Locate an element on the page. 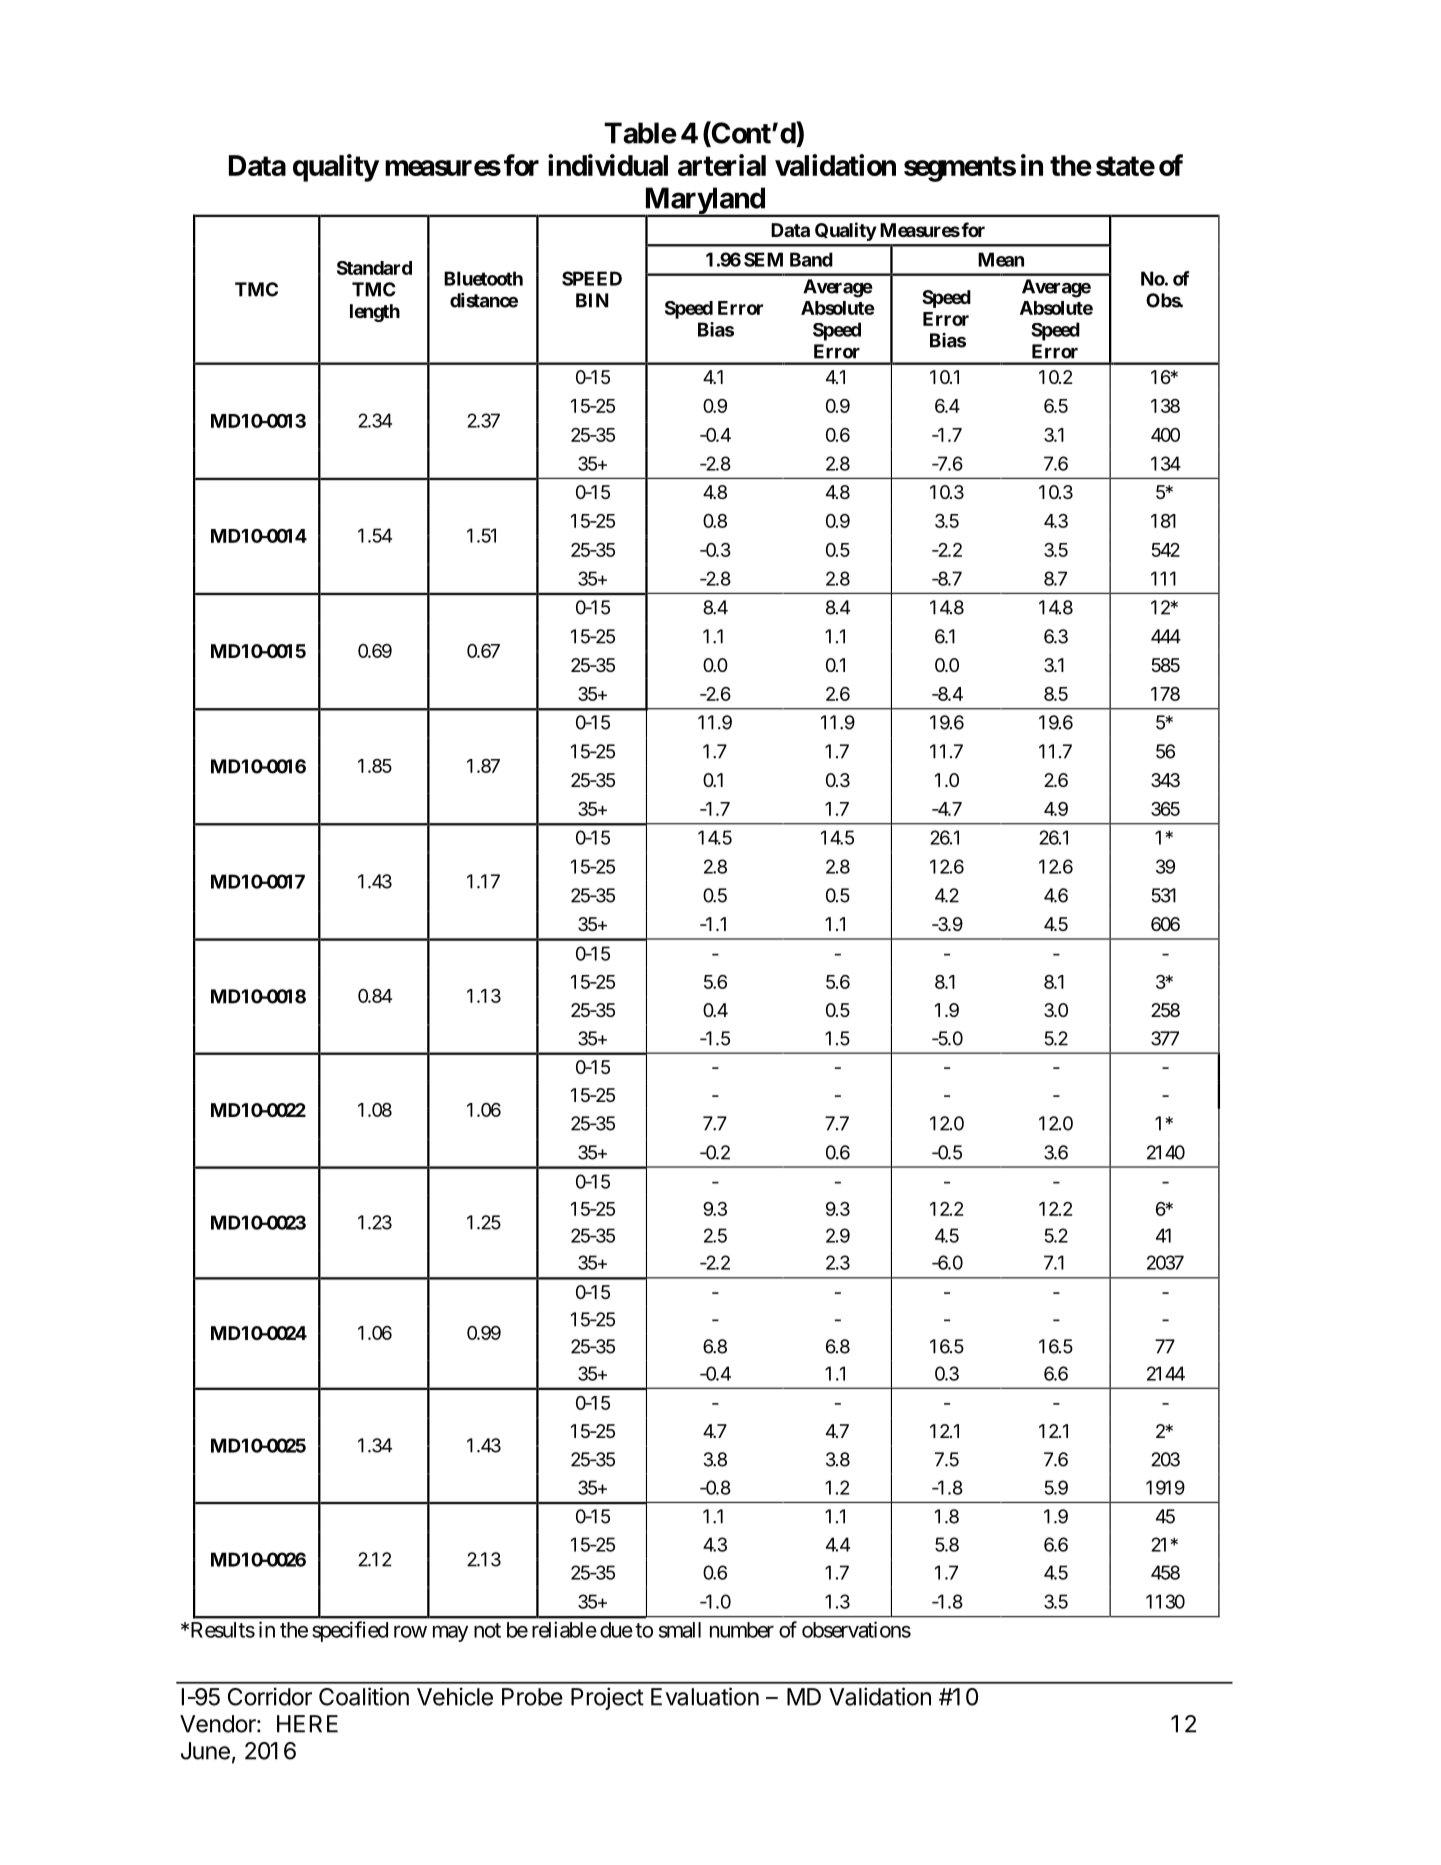 The image size is (1441, 1865). HERE is located at coordinates (307, 1724).
